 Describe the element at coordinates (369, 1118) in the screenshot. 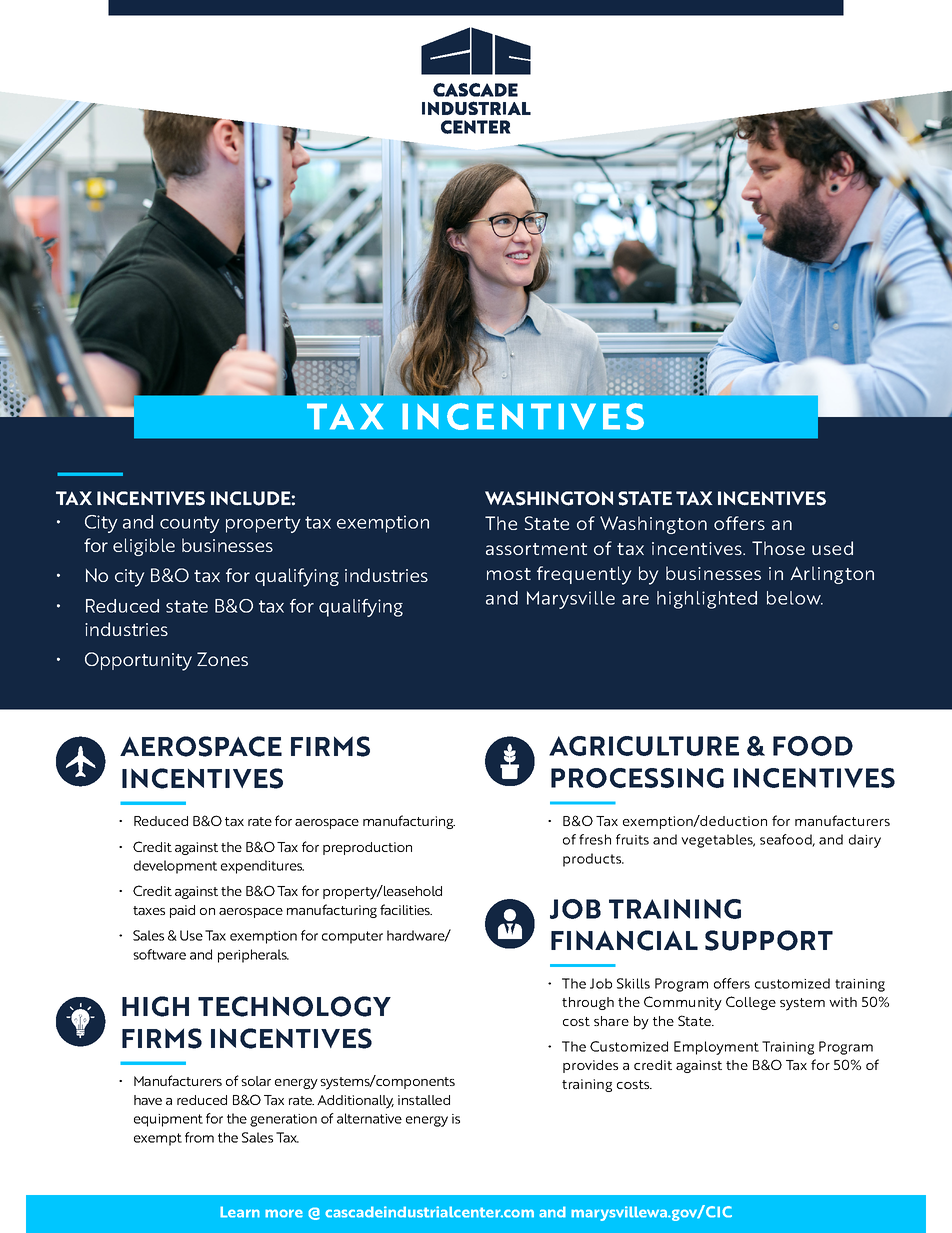

I see `alternative` at that location.
